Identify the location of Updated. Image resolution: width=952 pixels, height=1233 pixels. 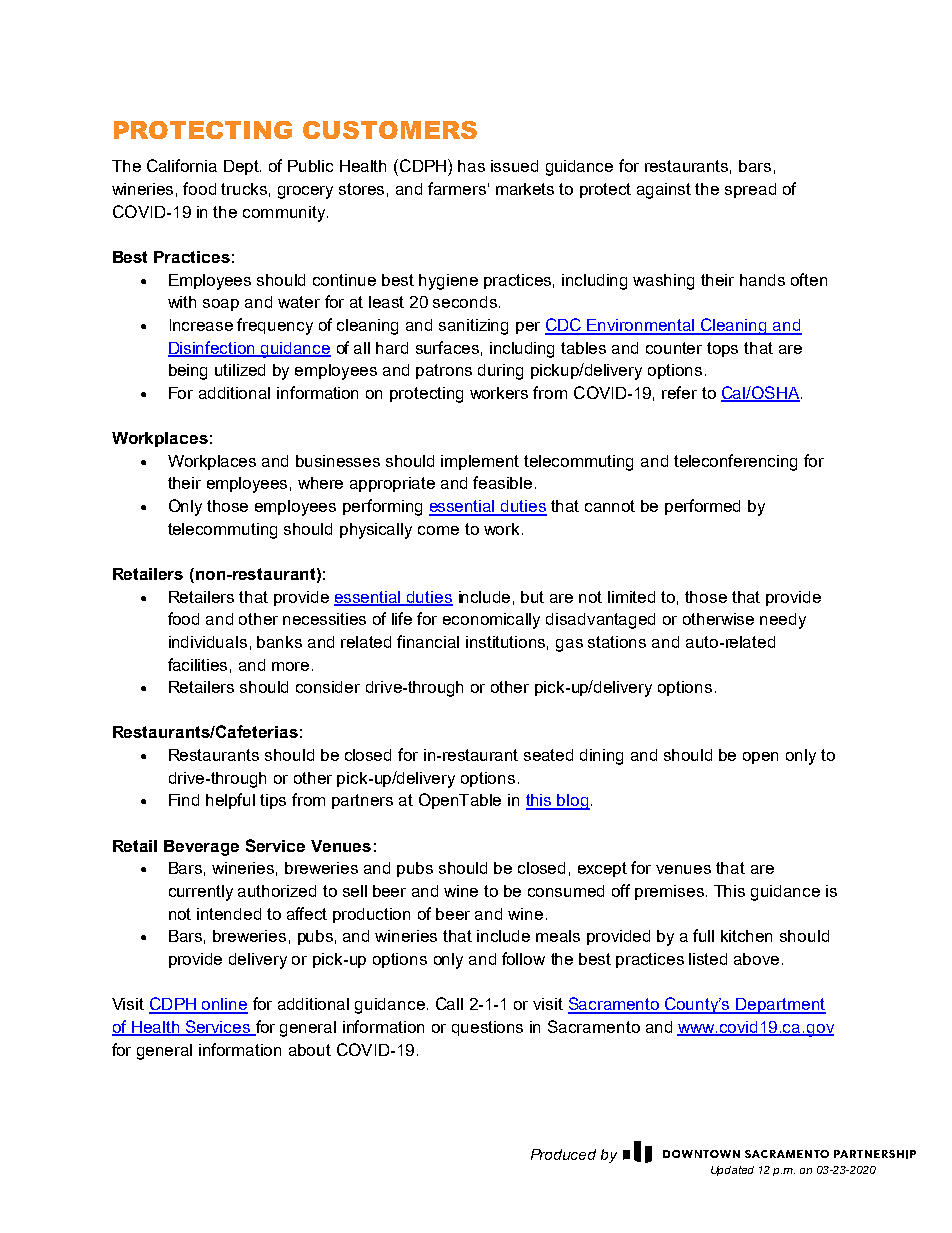
(732, 1171).
